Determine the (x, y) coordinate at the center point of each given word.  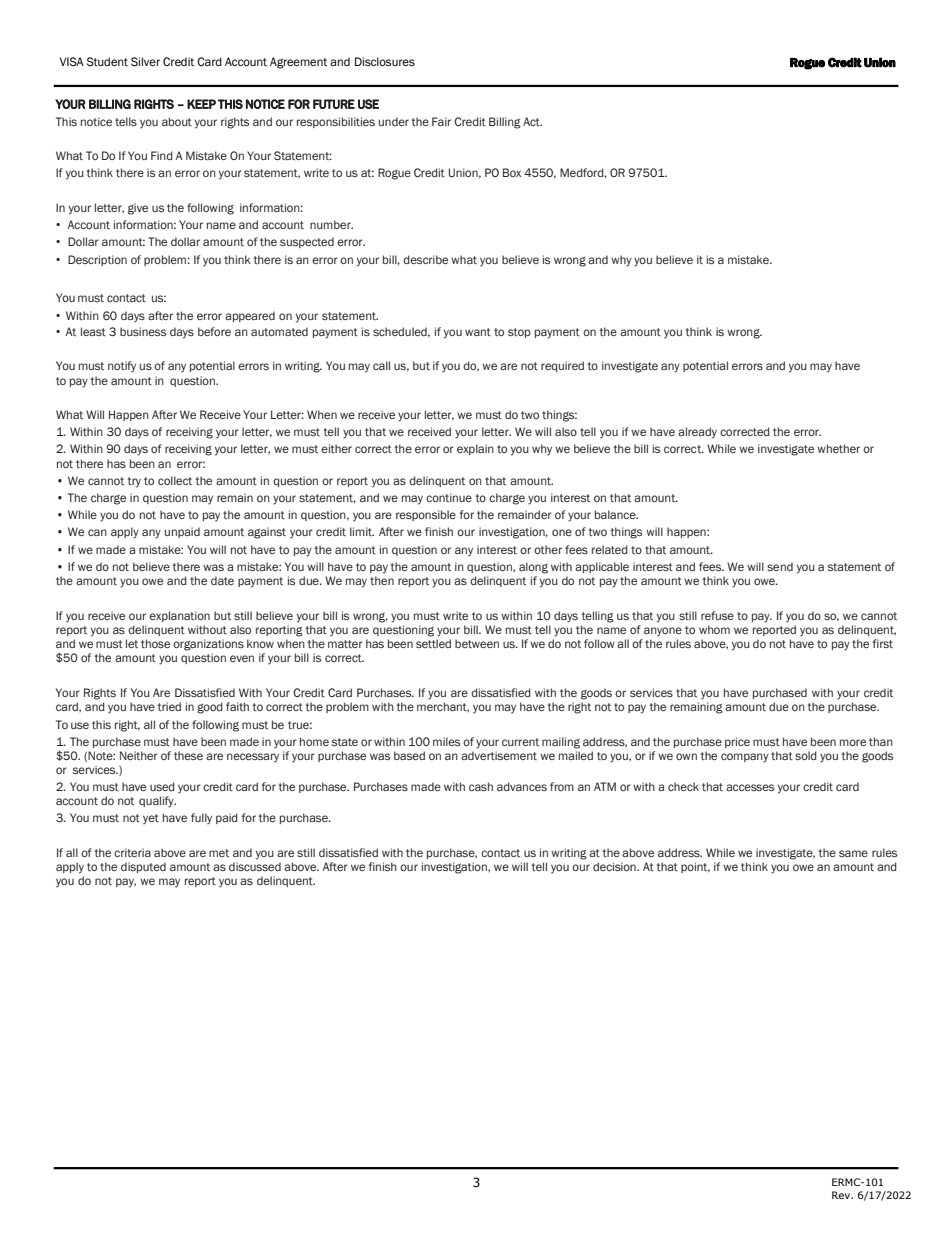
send (780, 566)
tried (169, 706)
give (138, 209)
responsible (426, 515)
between (477, 643)
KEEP (201, 104)
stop (519, 333)
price (737, 742)
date (222, 580)
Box (512, 172)
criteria (132, 852)
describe (425, 259)
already (697, 433)
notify (122, 367)
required (562, 366)
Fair (441, 121)
